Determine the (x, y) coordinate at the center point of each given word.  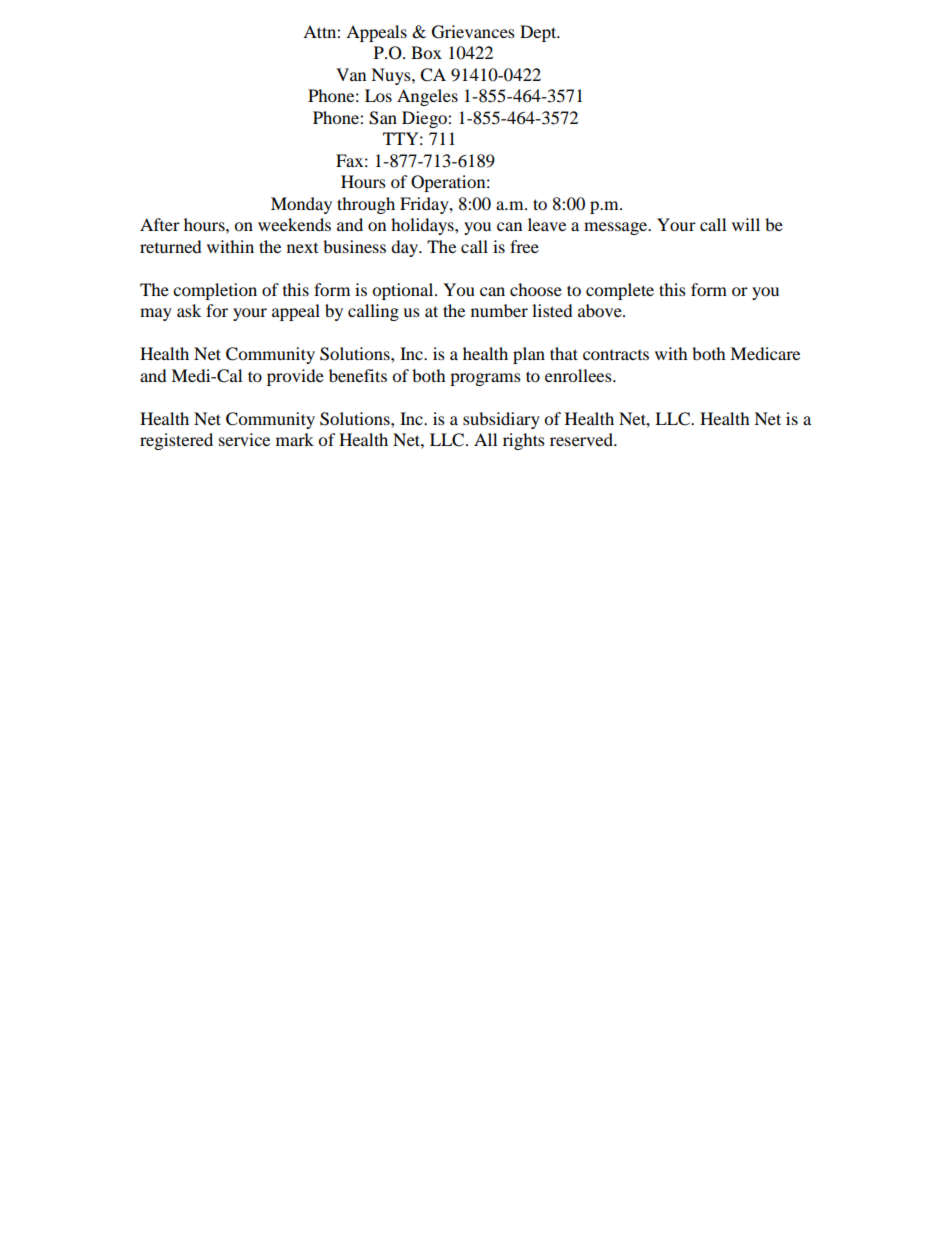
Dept (539, 33)
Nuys (392, 76)
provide (295, 377)
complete (620, 291)
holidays (423, 226)
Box (426, 52)
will (746, 224)
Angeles (427, 97)
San (383, 118)
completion (215, 291)
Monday (301, 205)
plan (529, 355)
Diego (425, 119)
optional (404, 291)
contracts (616, 355)
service (244, 439)
